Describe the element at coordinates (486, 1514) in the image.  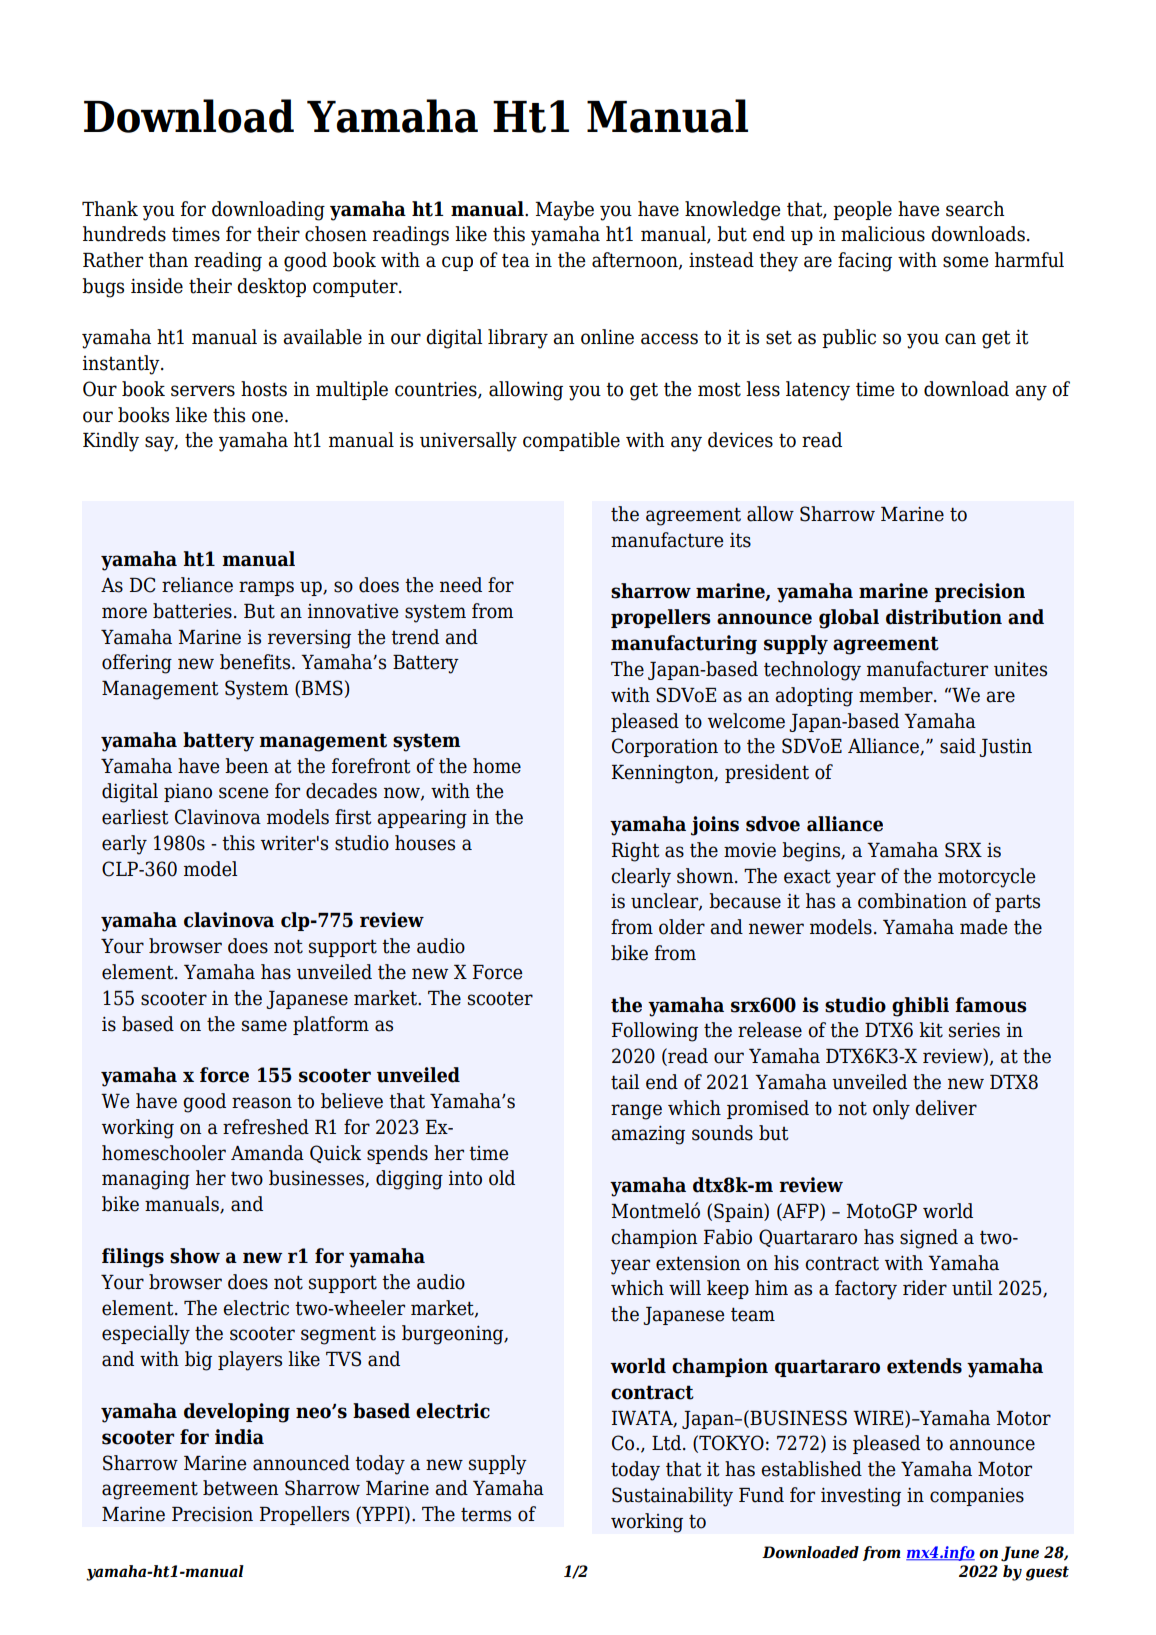
I see `terms` at that location.
